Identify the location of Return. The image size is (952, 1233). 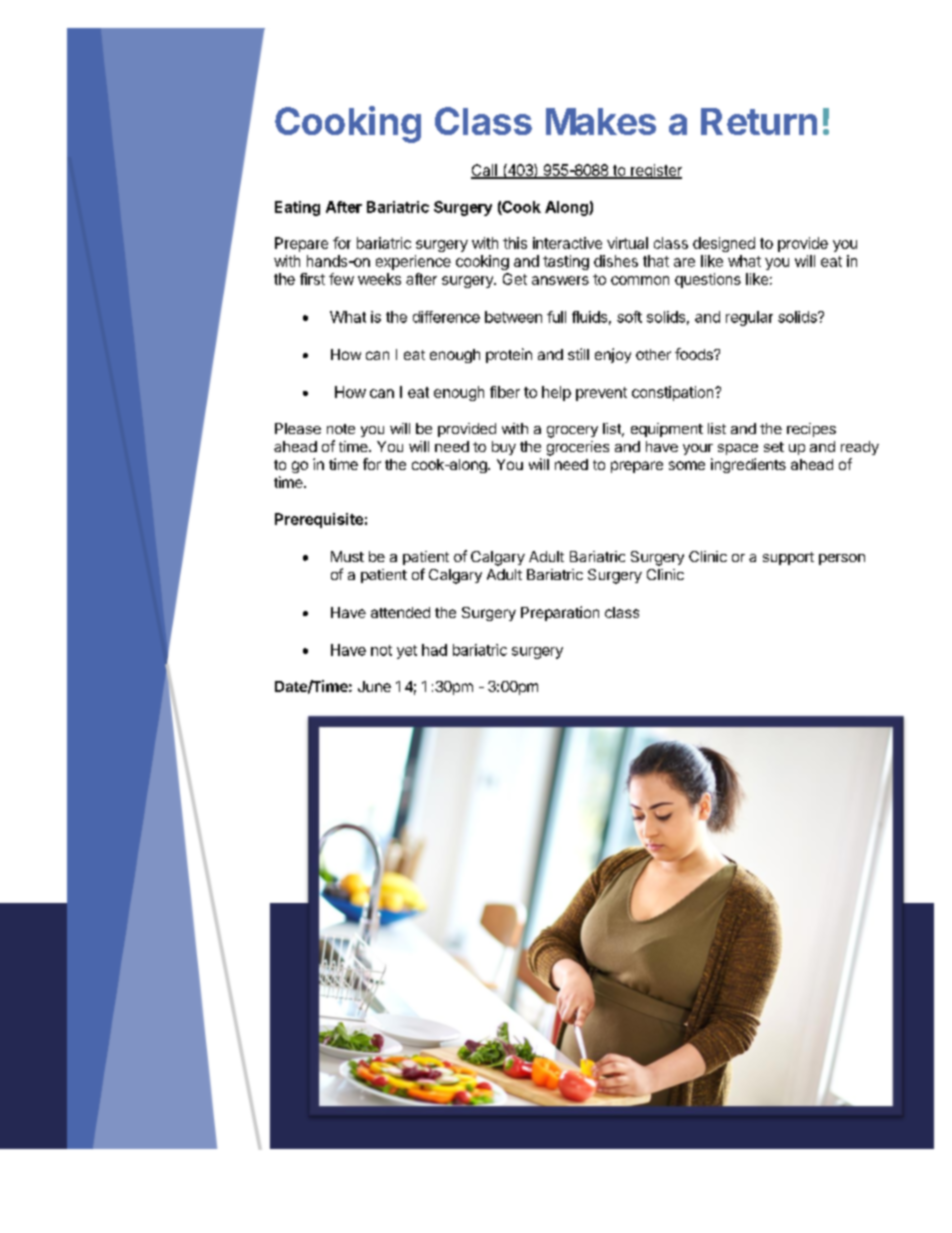
(759, 121).
